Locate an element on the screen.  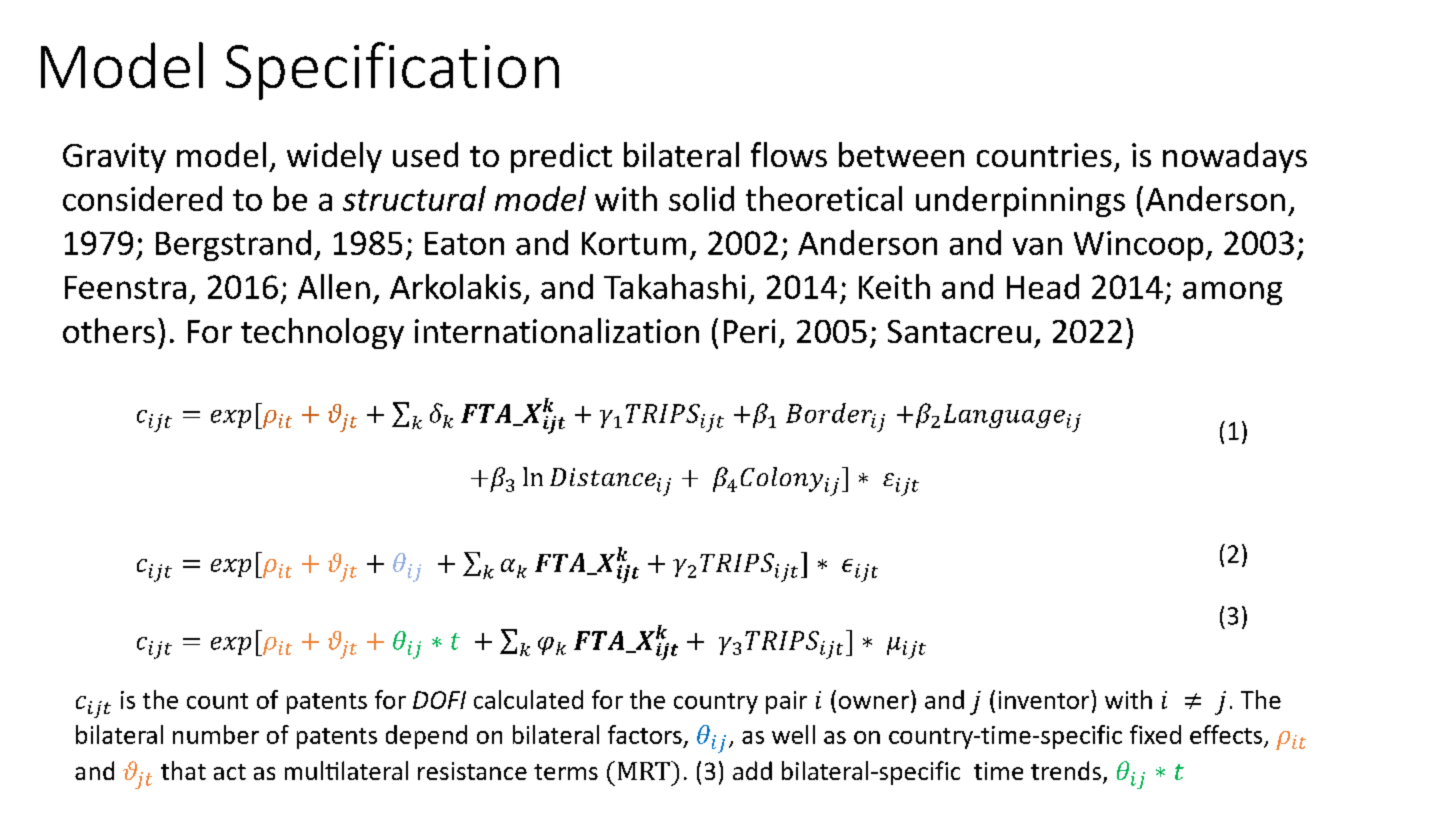
MRT is located at coordinates (645, 770).
